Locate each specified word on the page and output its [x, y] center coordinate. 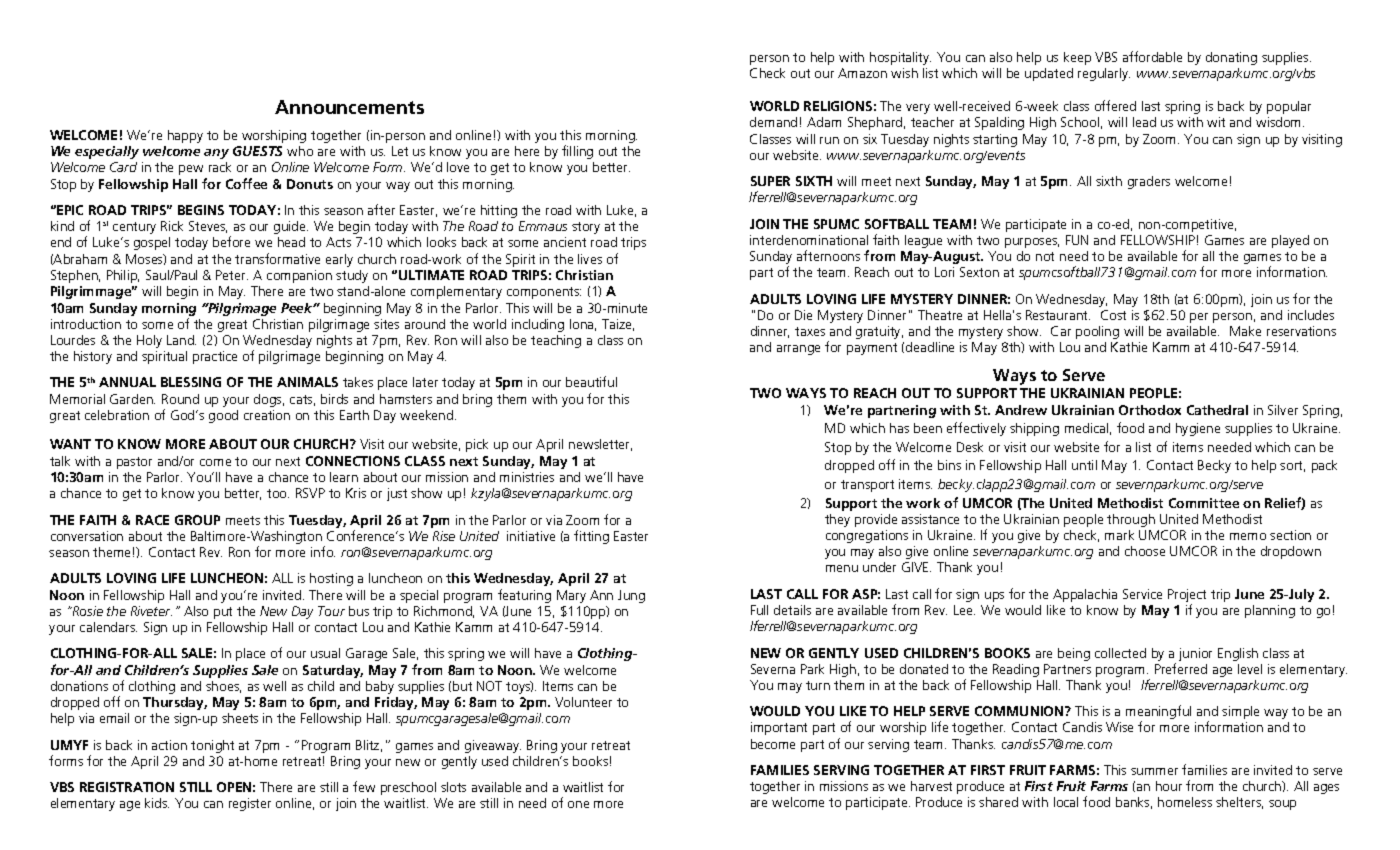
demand [773, 122]
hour [1169, 786]
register [250, 804]
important [779, 728]
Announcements [349, 107]
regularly [1104, 74]
